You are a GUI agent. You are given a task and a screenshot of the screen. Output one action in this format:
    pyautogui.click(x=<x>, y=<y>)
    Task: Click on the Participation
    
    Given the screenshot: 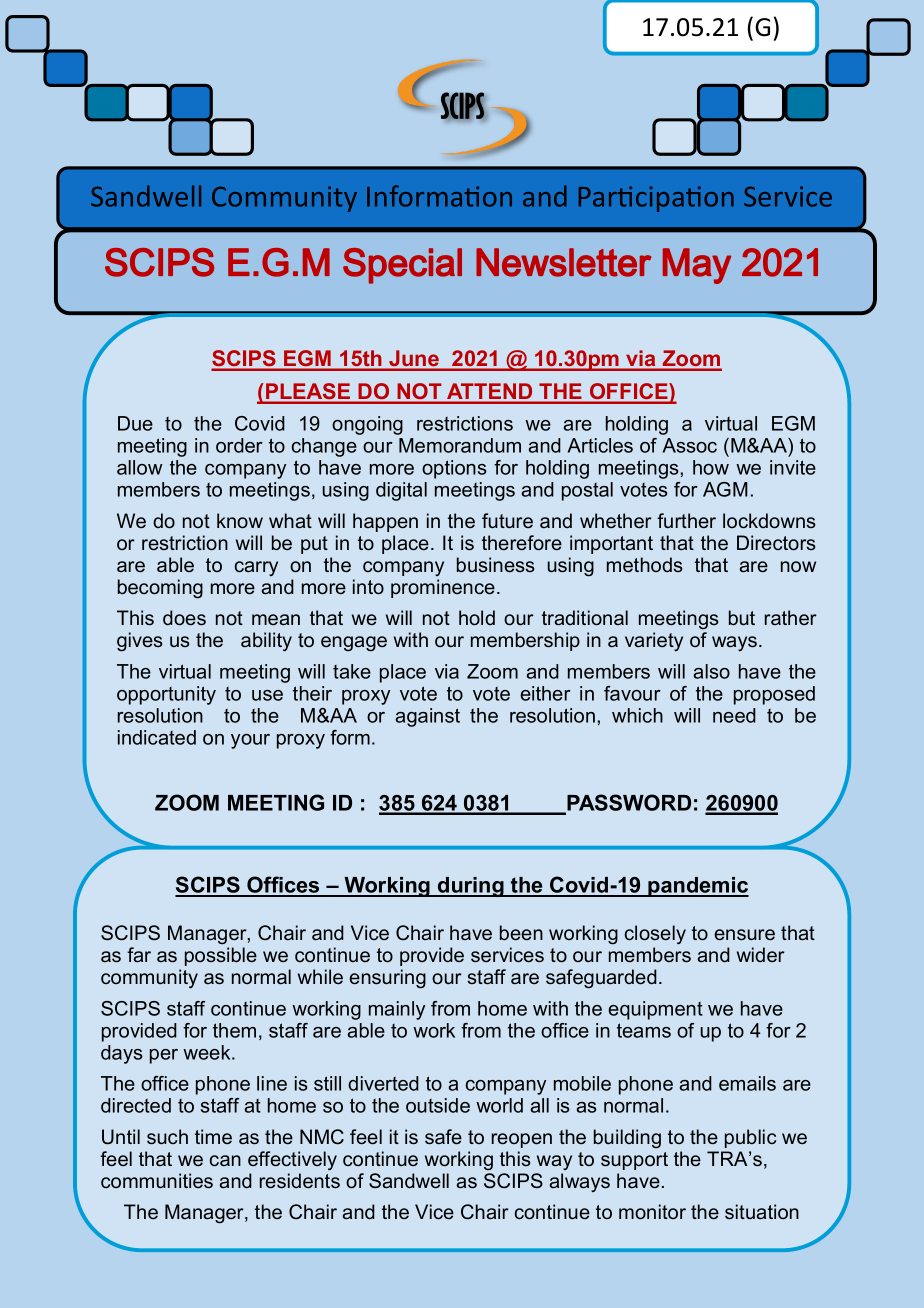 What is the action you would take?
    pyautogui.click(x=656, y=199)
